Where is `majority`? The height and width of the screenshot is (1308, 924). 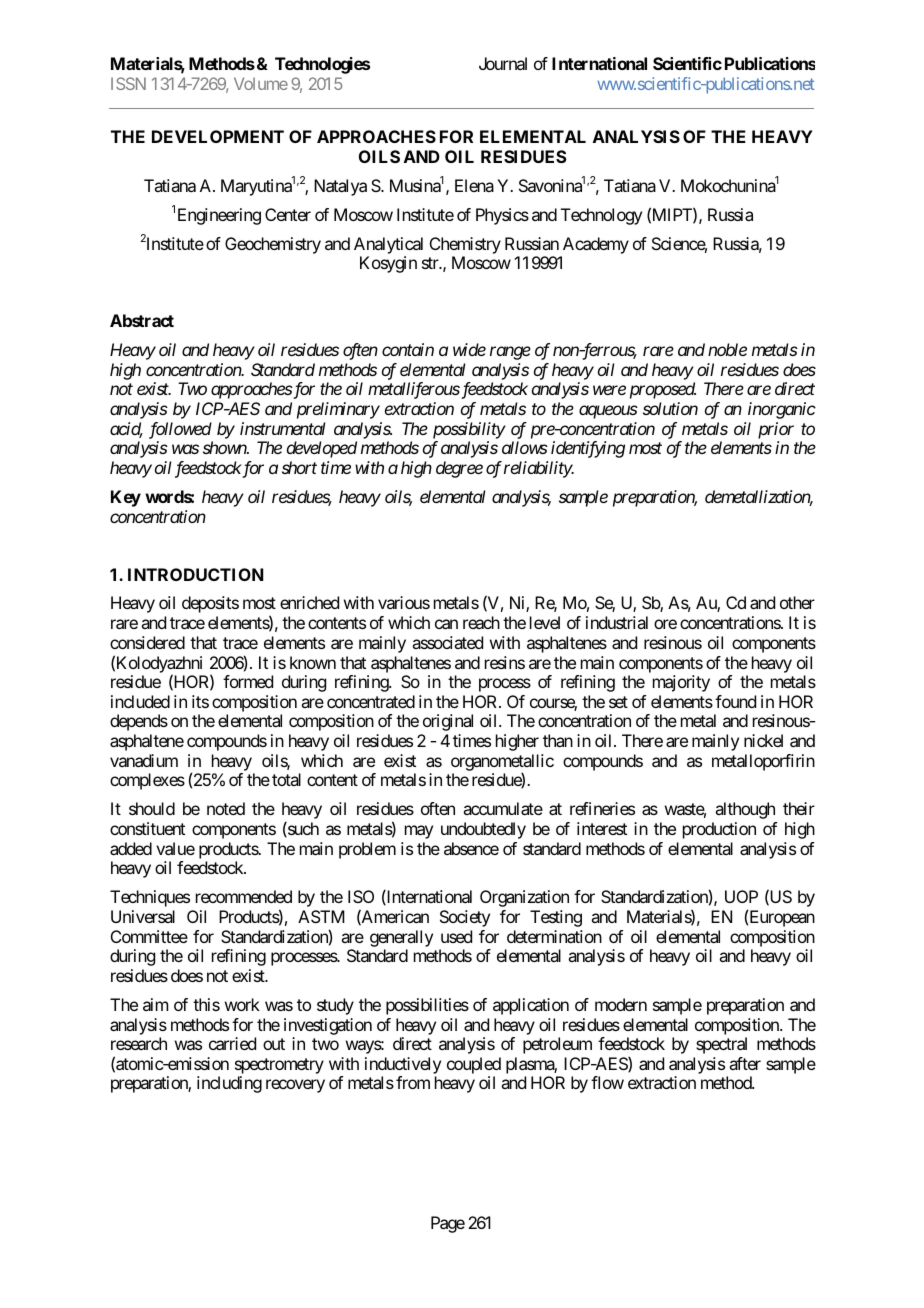
majority is located at coordinates (681, 683).
